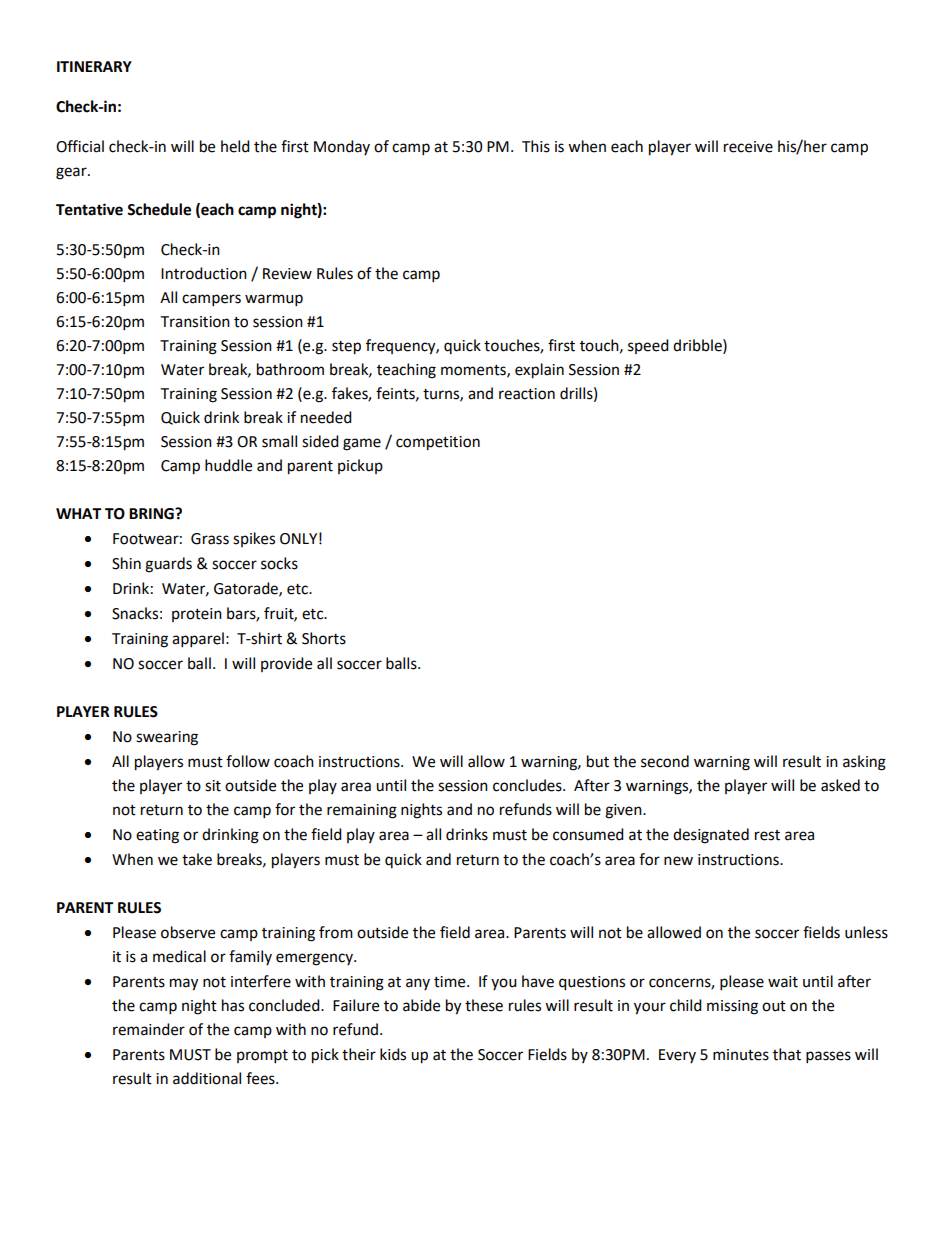  What do you see at coordinates (539, 371) in the screenshot?
I see `explain` at bounding box center [539, 371].
